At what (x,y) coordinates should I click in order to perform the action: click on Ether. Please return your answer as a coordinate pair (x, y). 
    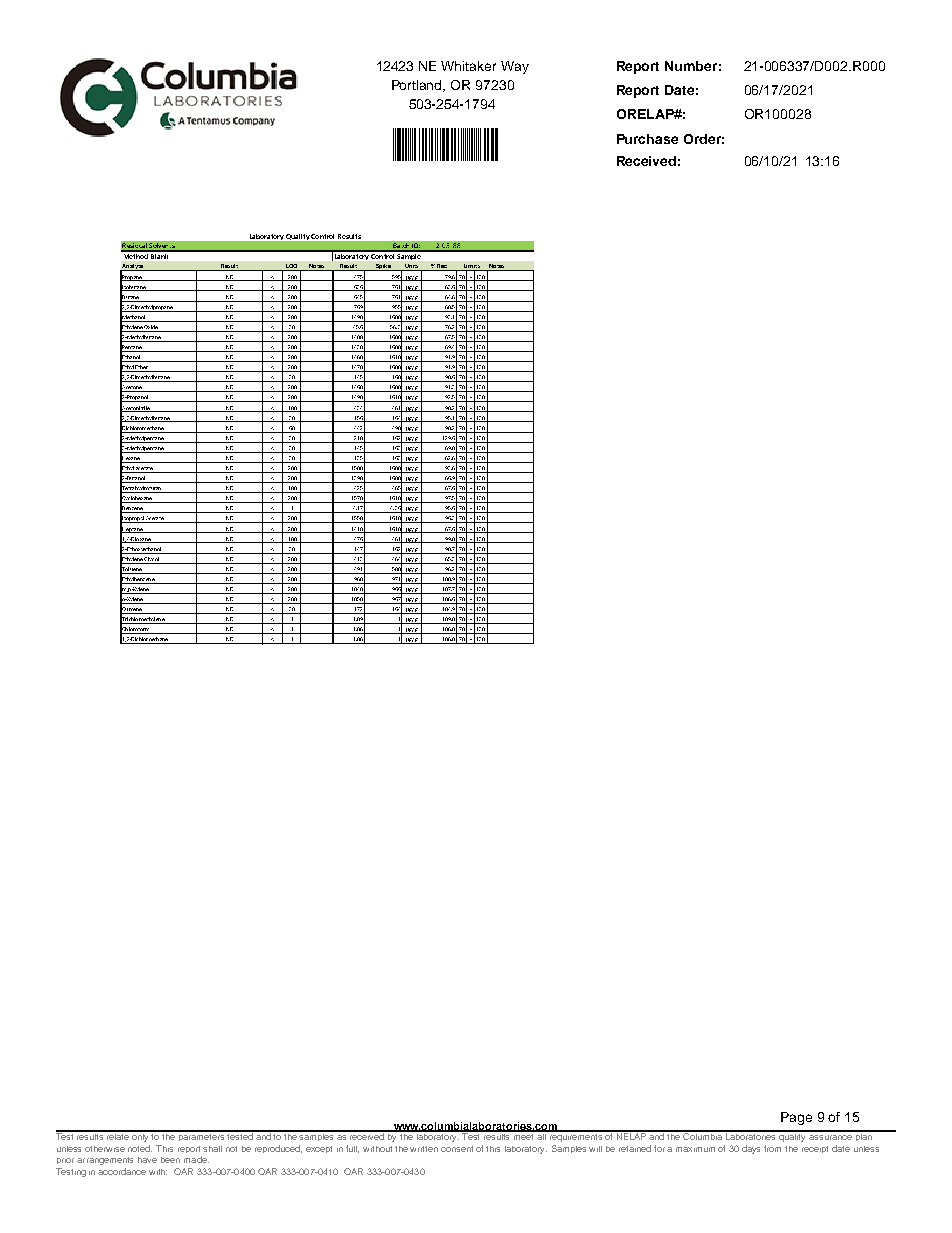
    Looking at the image, I should click on (142, 368).
